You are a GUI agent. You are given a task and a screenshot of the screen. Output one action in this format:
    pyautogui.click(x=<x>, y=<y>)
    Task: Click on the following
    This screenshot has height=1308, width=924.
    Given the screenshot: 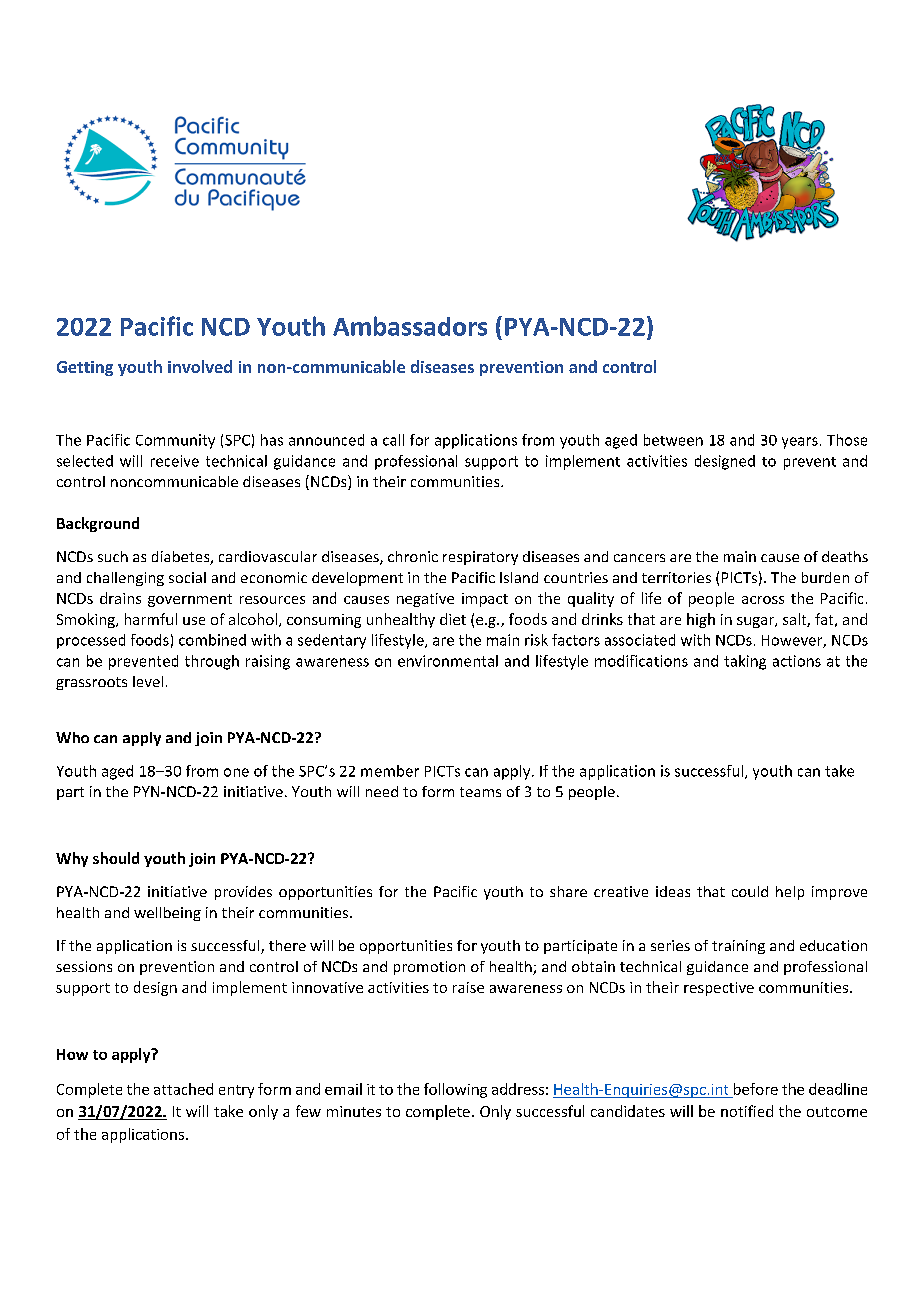 What is the action you would take?
    pyautogui.click(x=455, y=1090)
